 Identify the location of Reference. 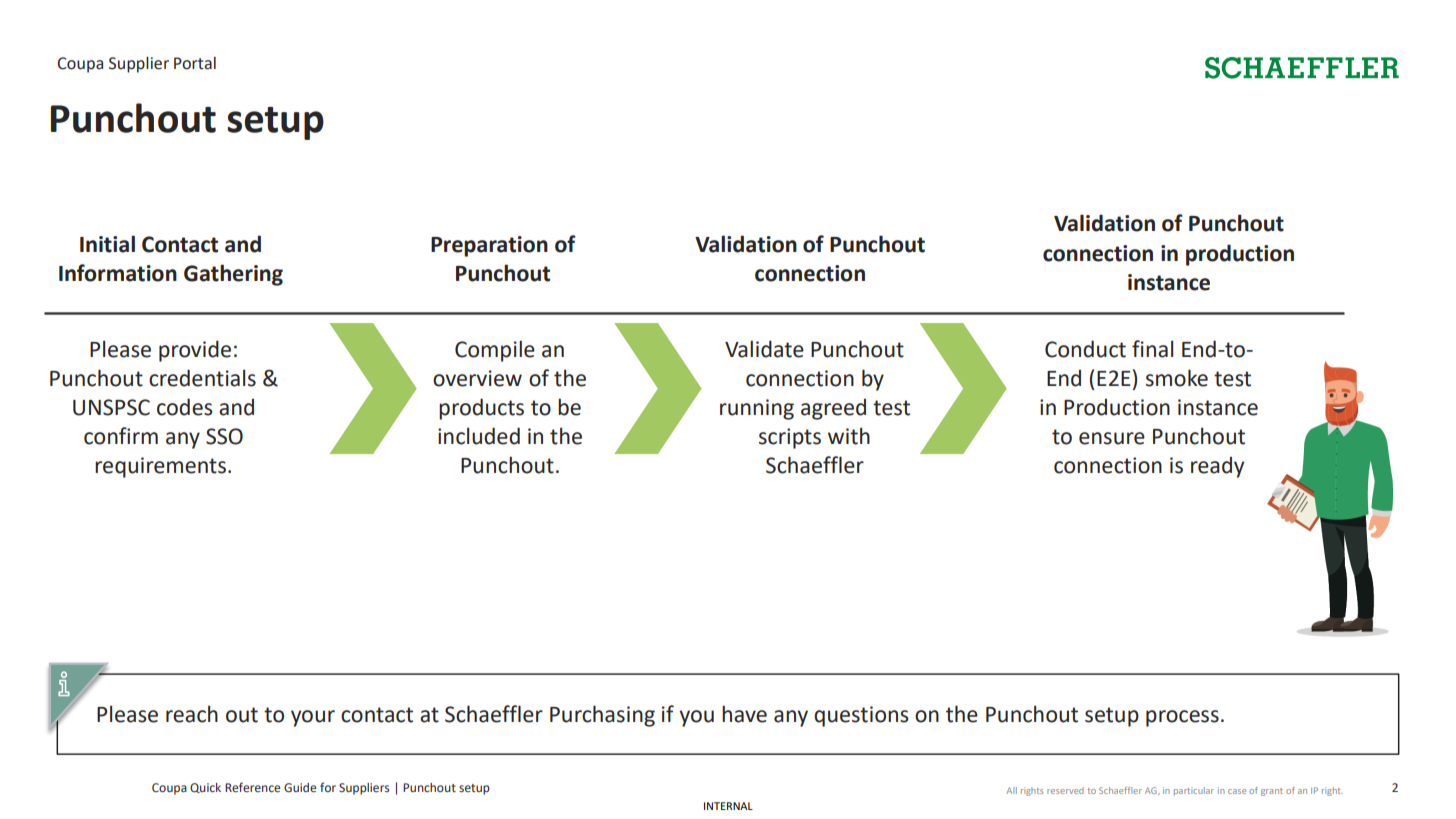
(252, 787).
